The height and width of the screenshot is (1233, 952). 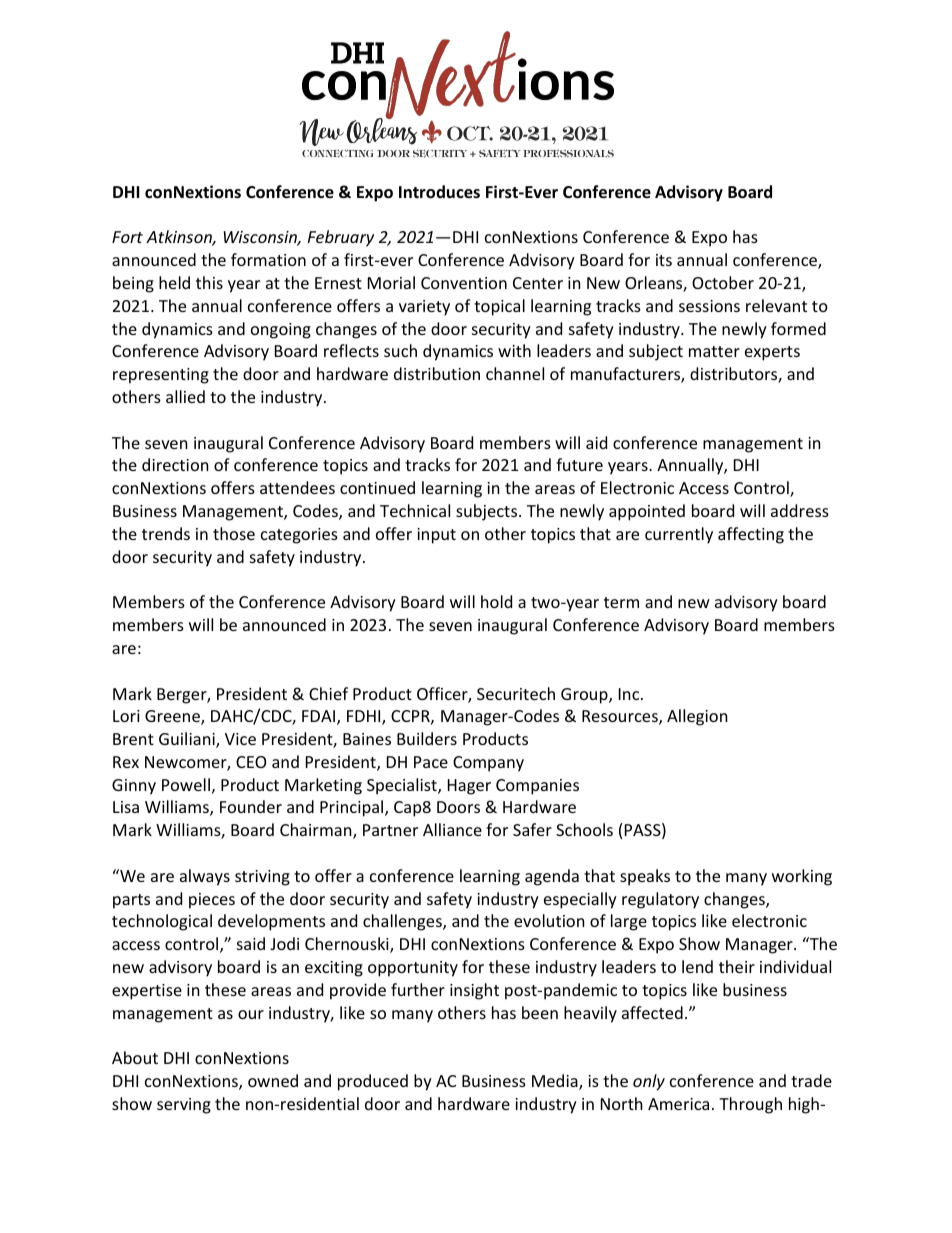 I want to click on term, so click(x=621, y=602).
